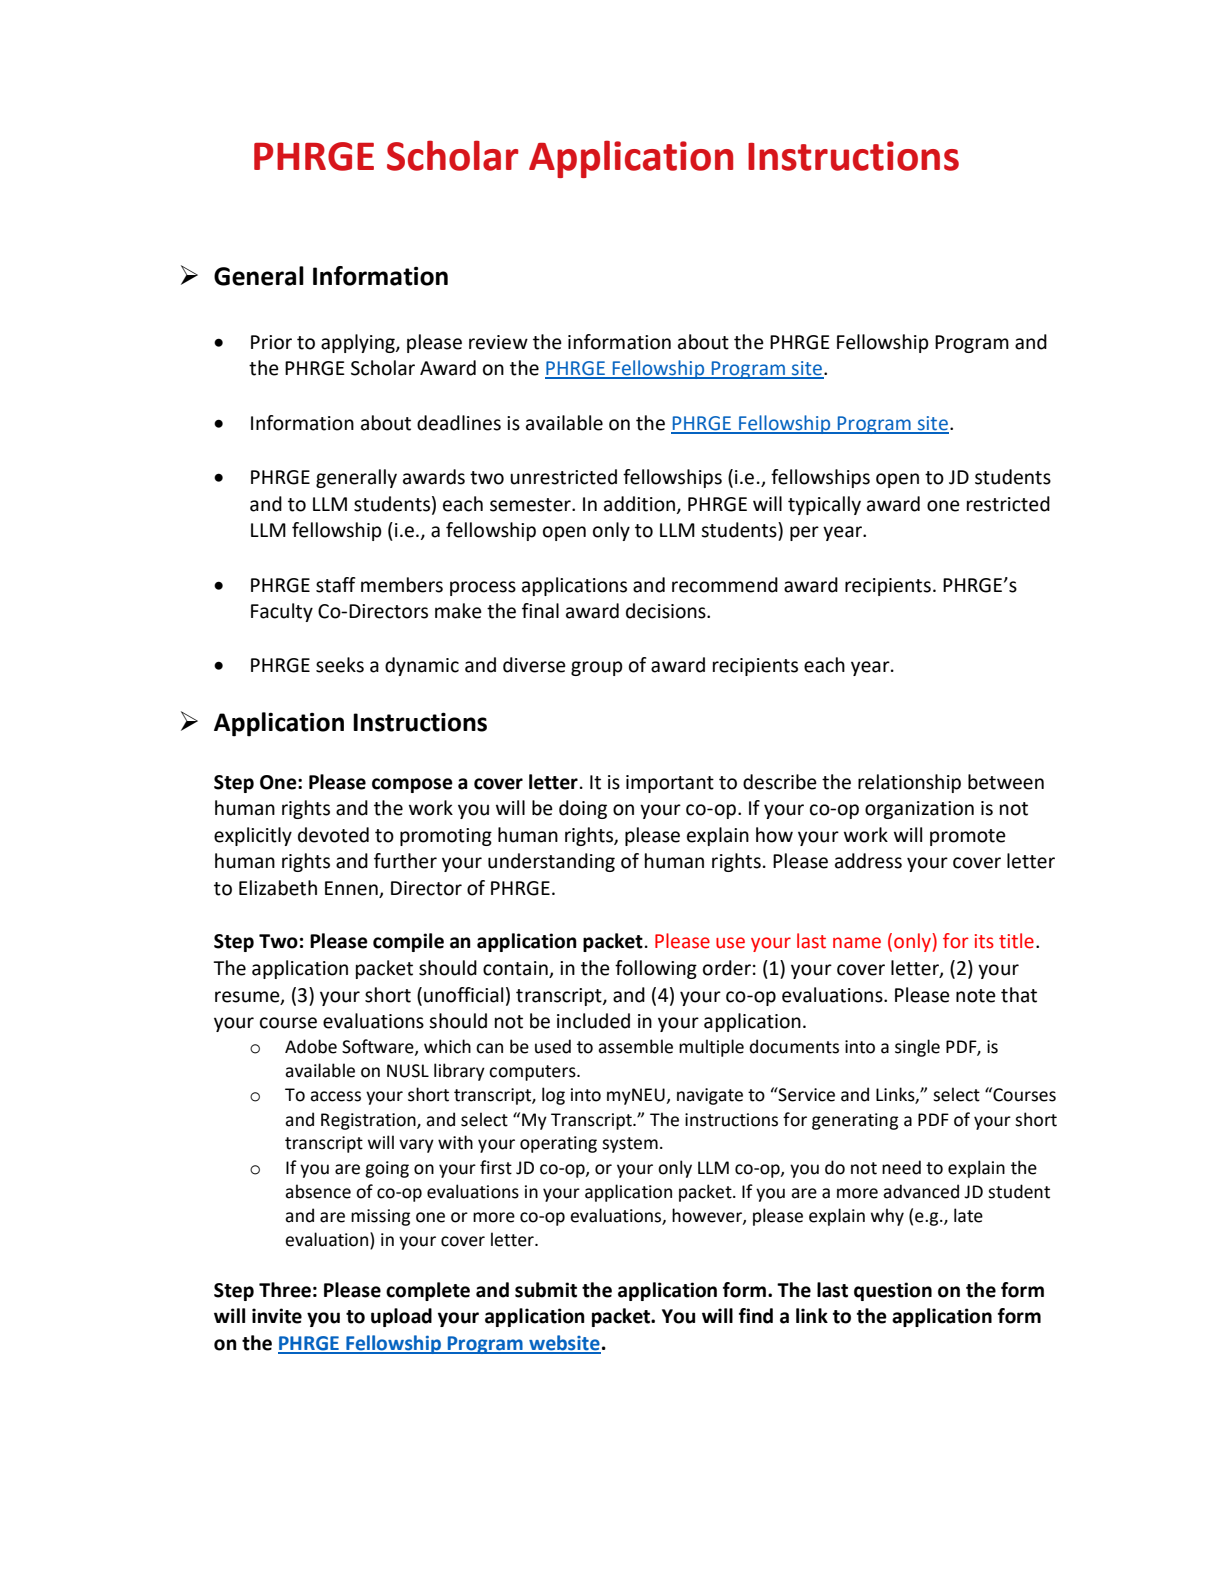 The width and height of the image is (1212, 1569). Describe the element at coordinates (824, 505) in the image. I see `typically` at that location.
